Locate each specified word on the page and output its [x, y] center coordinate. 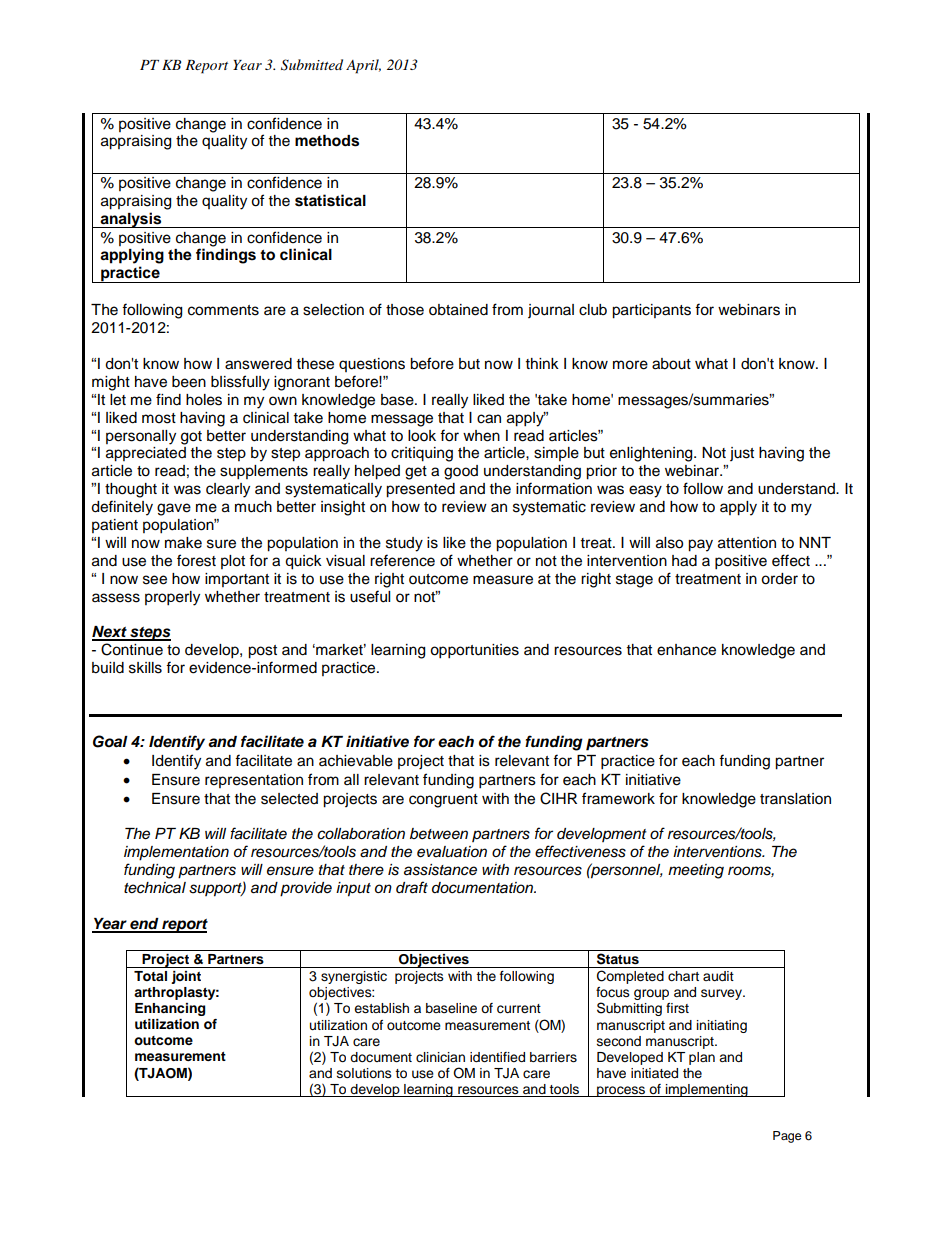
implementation [176, 853]
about [671, 364]
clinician [440, 1057]
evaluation [452, 852]
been [189, 382]
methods [327, 141]
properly [172, 598]
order [779, 579]
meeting [696, 871]
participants [651, 311]
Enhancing [170, 1009]
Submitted [312, 65]
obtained [458, 310]
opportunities [474, 651]
